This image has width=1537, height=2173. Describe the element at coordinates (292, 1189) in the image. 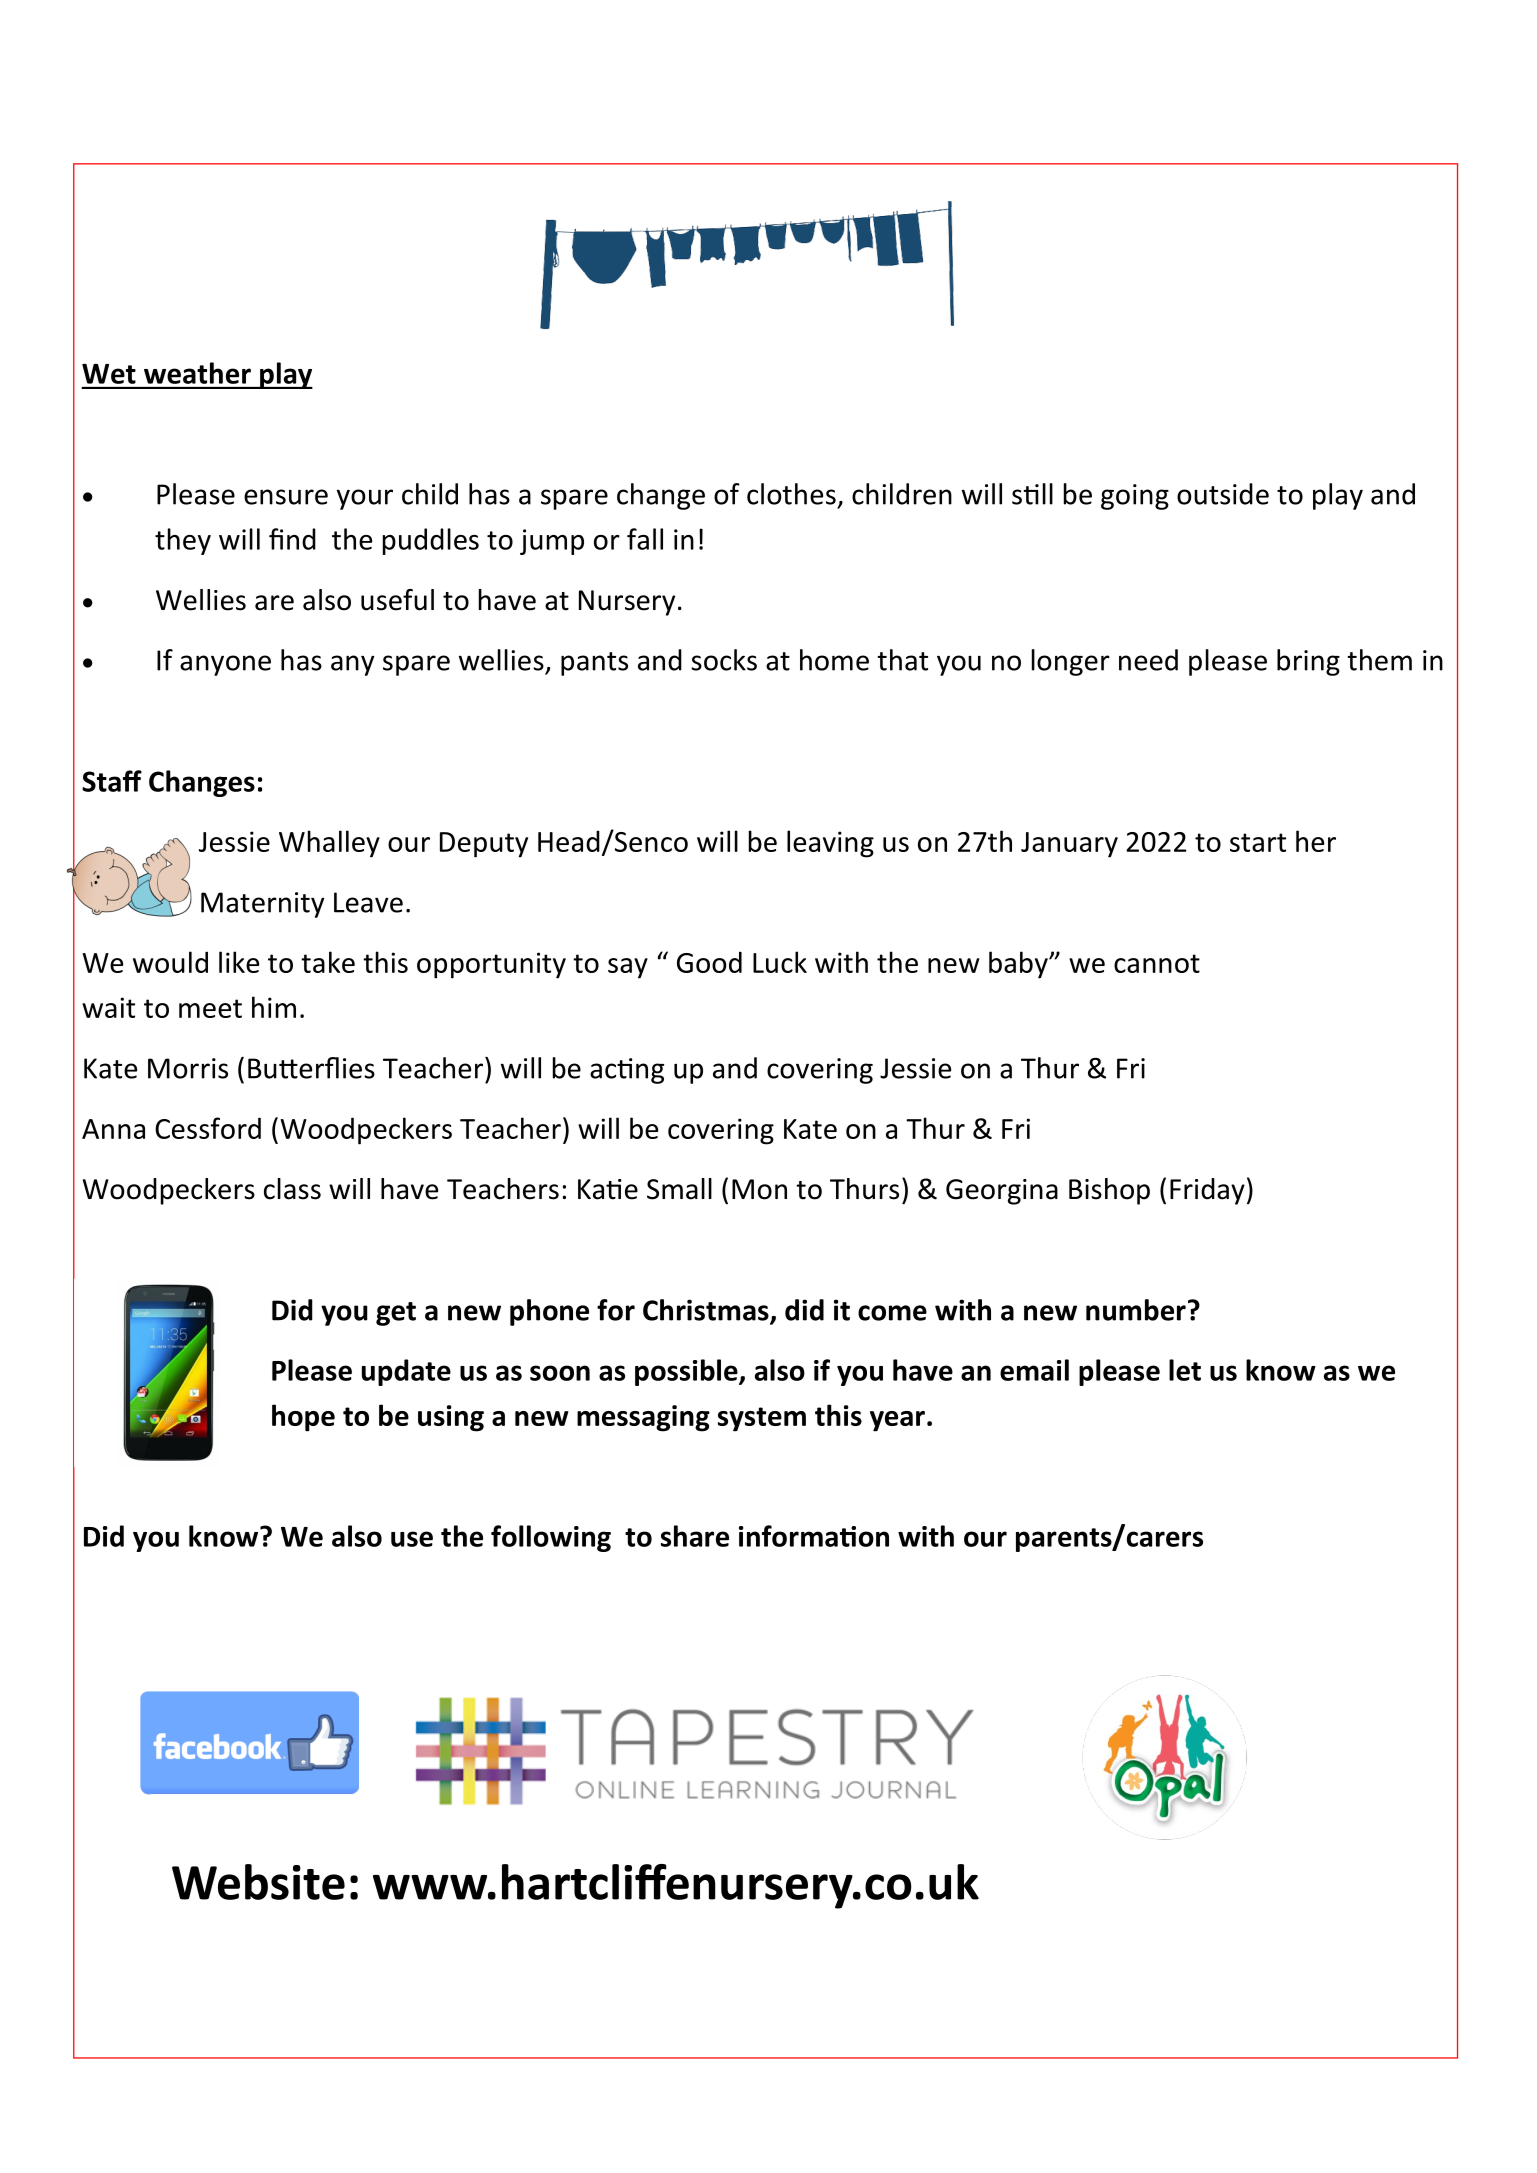

I see `class` at that location.
